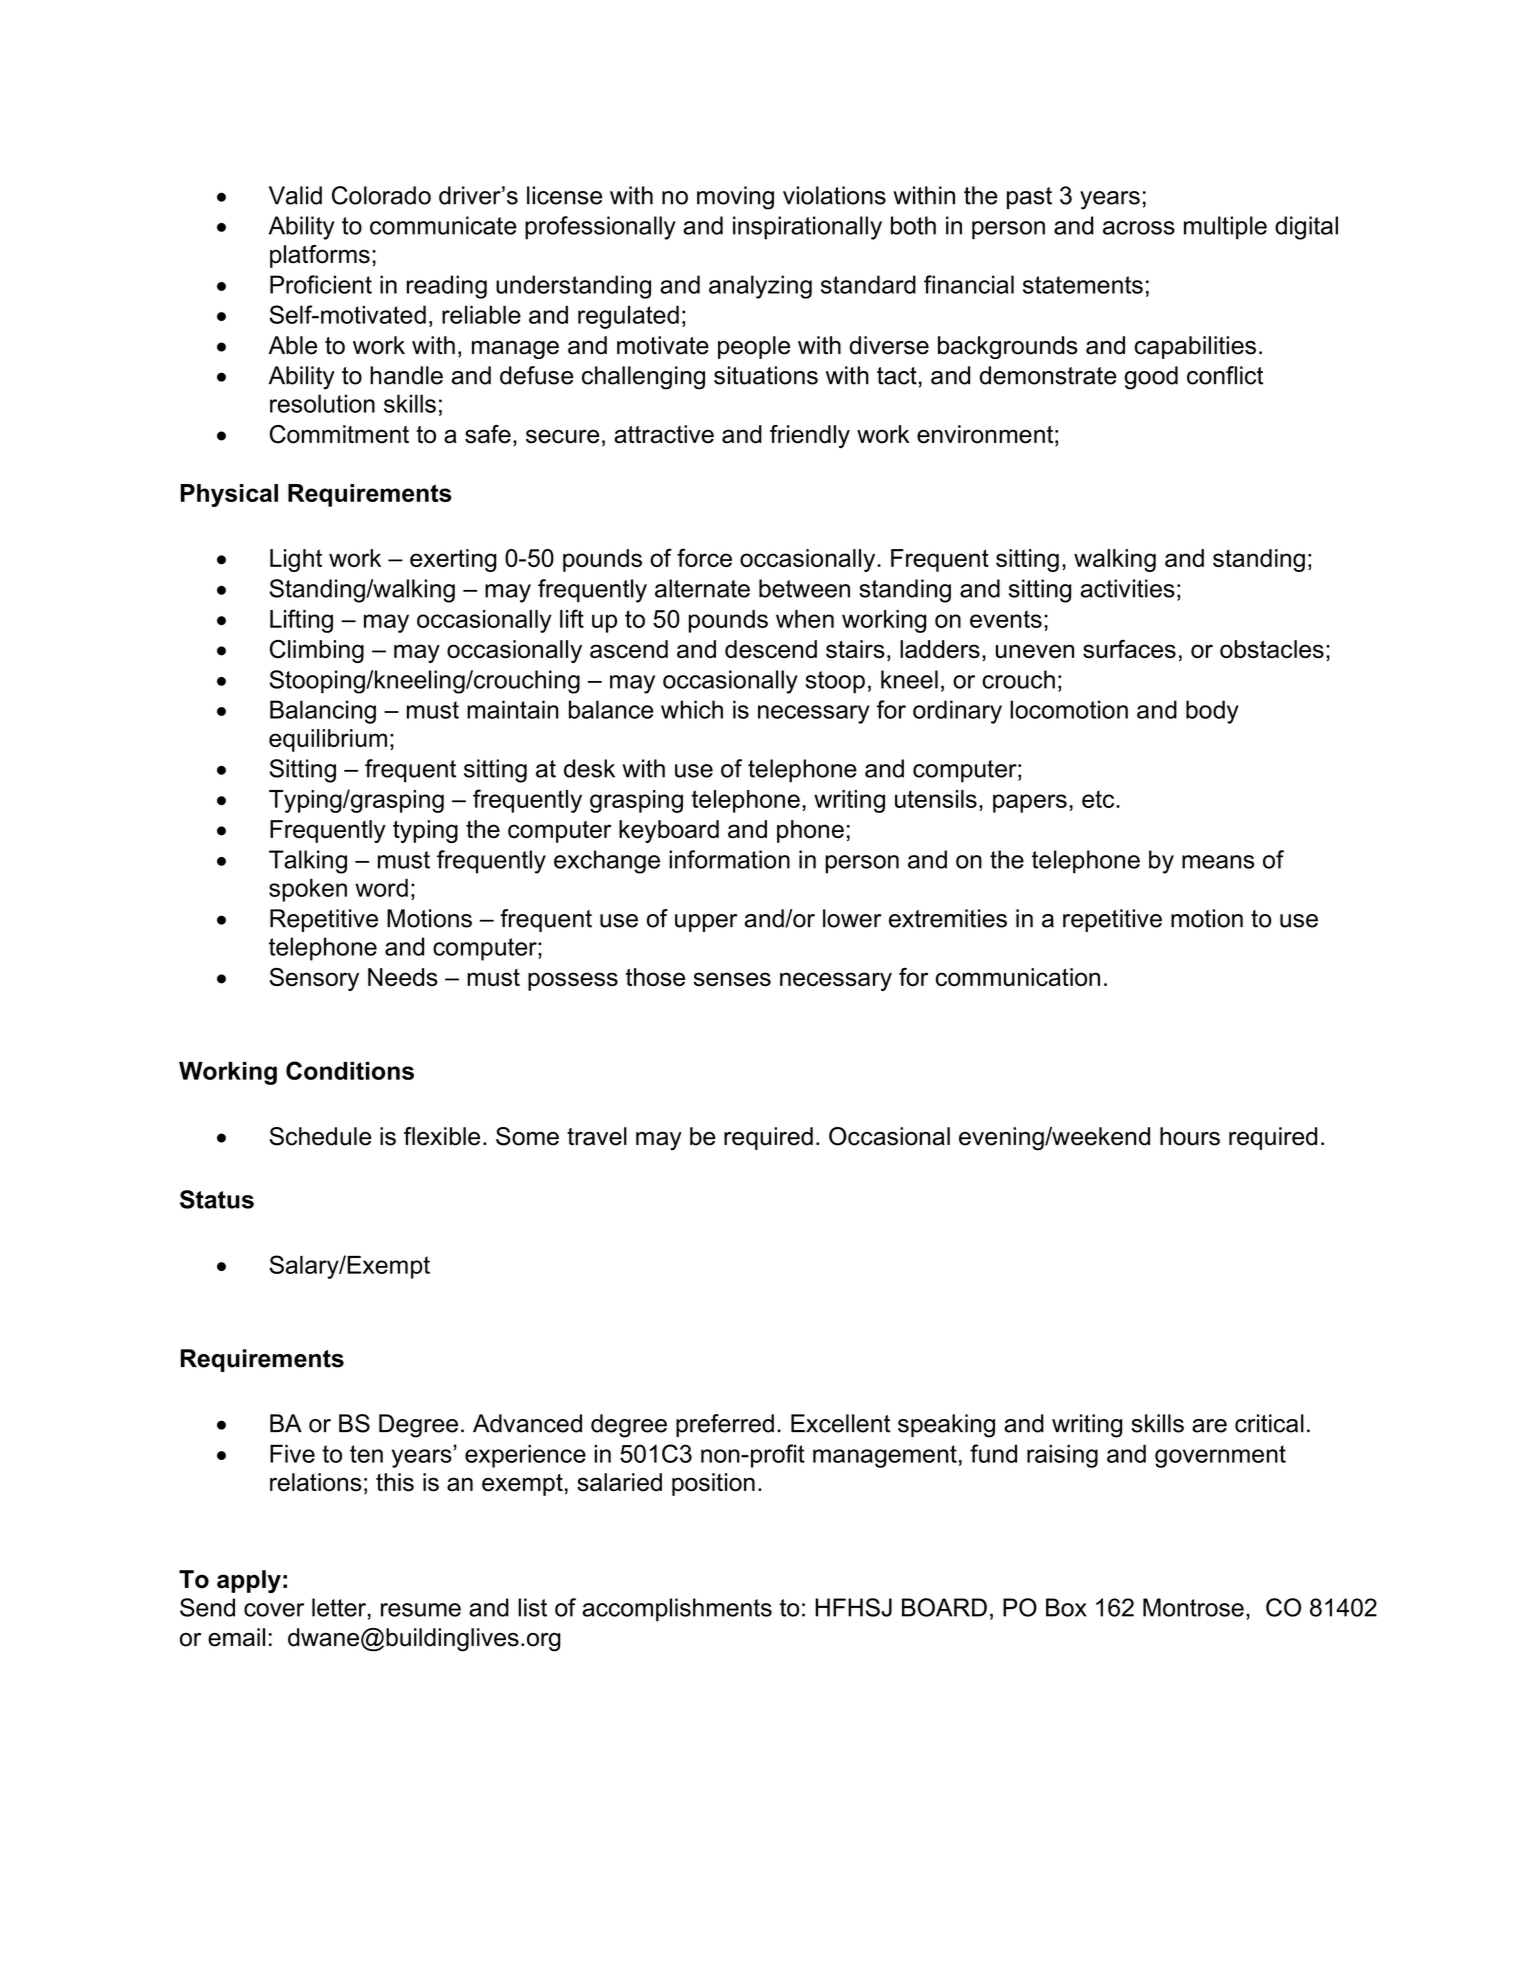  Describe the element at coordinates (1190, 1136) in the screenshot. I see `hours` at that location.
